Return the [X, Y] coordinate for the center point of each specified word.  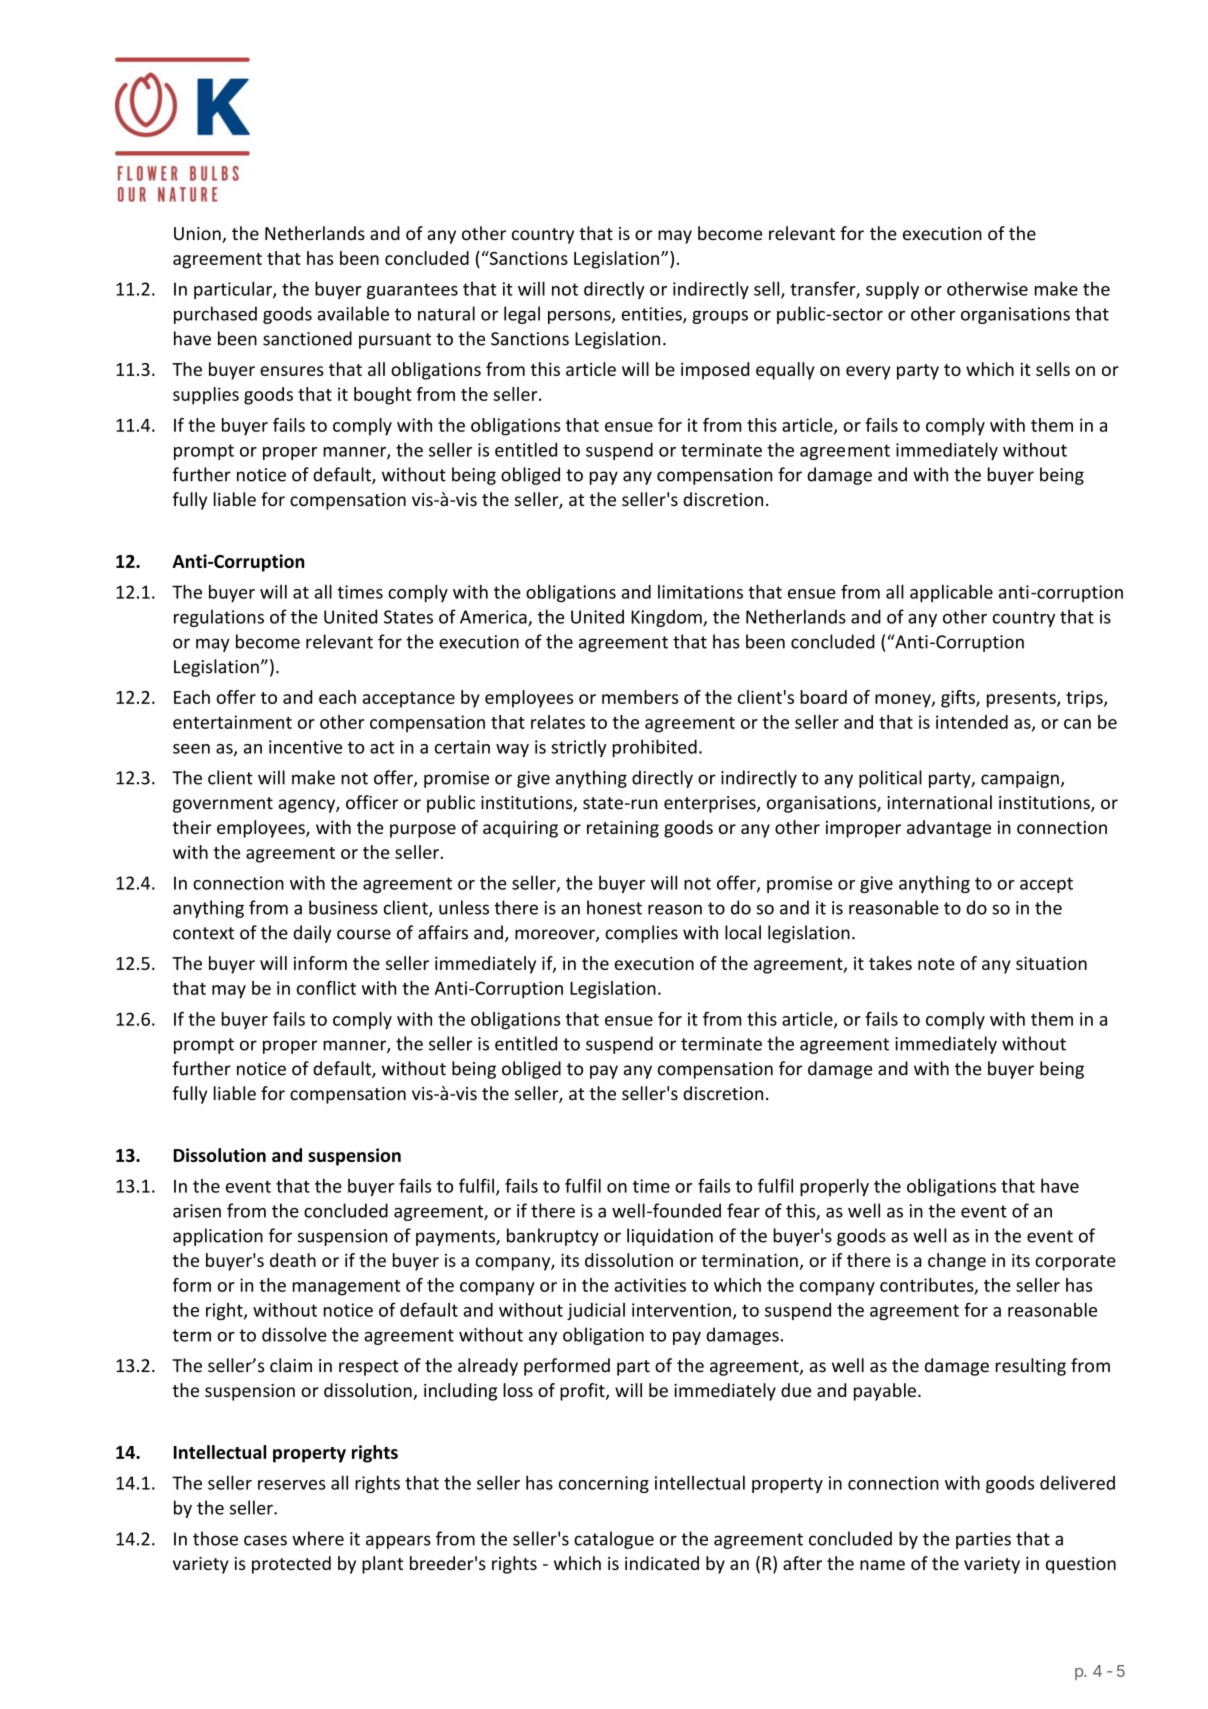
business [343, 907]
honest [614, 907]
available [353, 313]
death [293, 1260]
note [936, 964]
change [957, 1262]
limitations [700, 592]
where [318, 1538]
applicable [951, 593]
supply [892, 290]
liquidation [670, 1237]
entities [652, 315]
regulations [219, 618]
